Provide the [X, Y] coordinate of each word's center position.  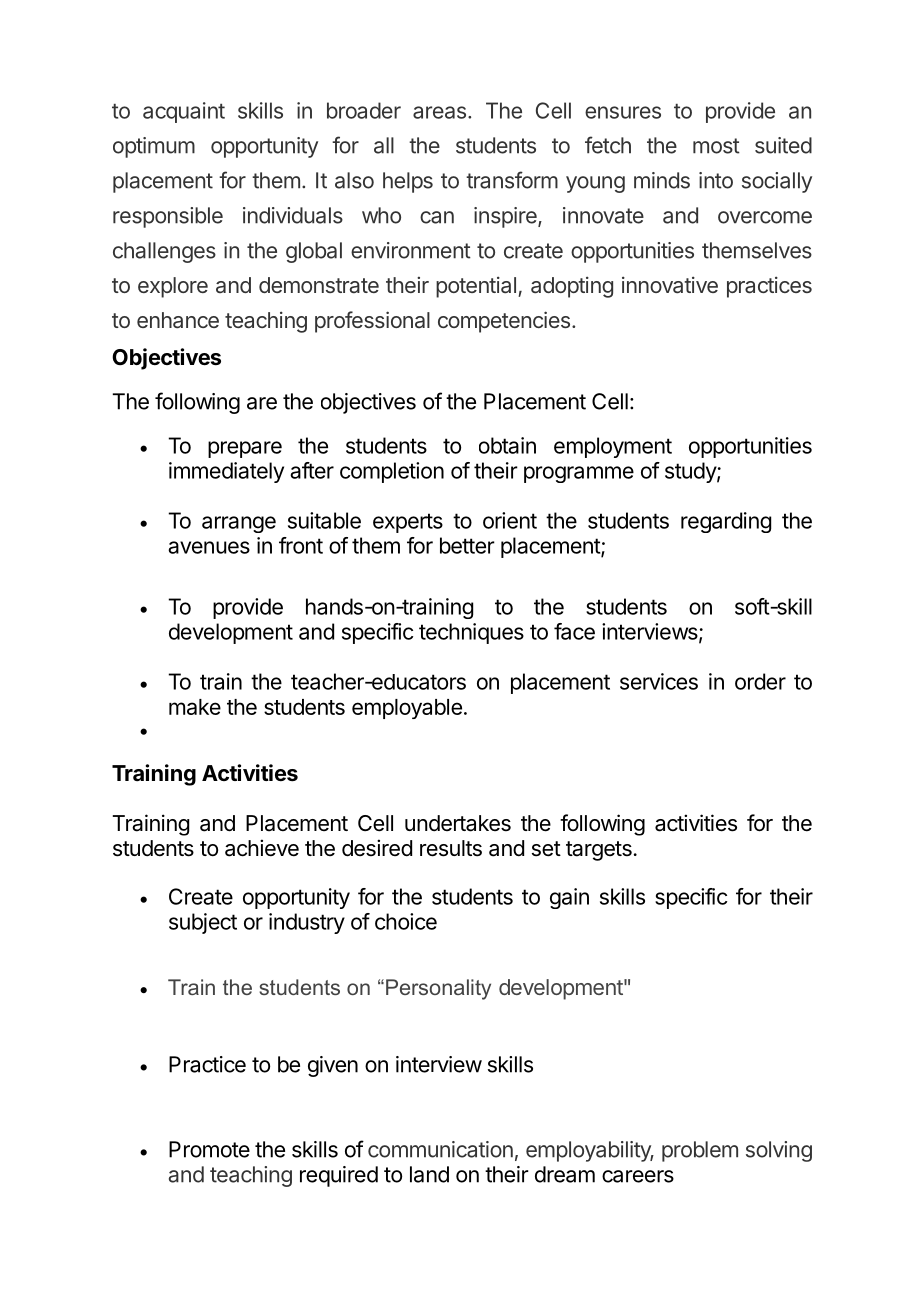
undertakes [458, 823]
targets [599, 851]
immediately [226, 472]
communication [440, 1149]
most [716, 146]
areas [439, 112]
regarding [726, 522]
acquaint [184, 112]
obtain [507, 445]
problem [700, 1151]
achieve [262, 848]
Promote [209, 1149]
